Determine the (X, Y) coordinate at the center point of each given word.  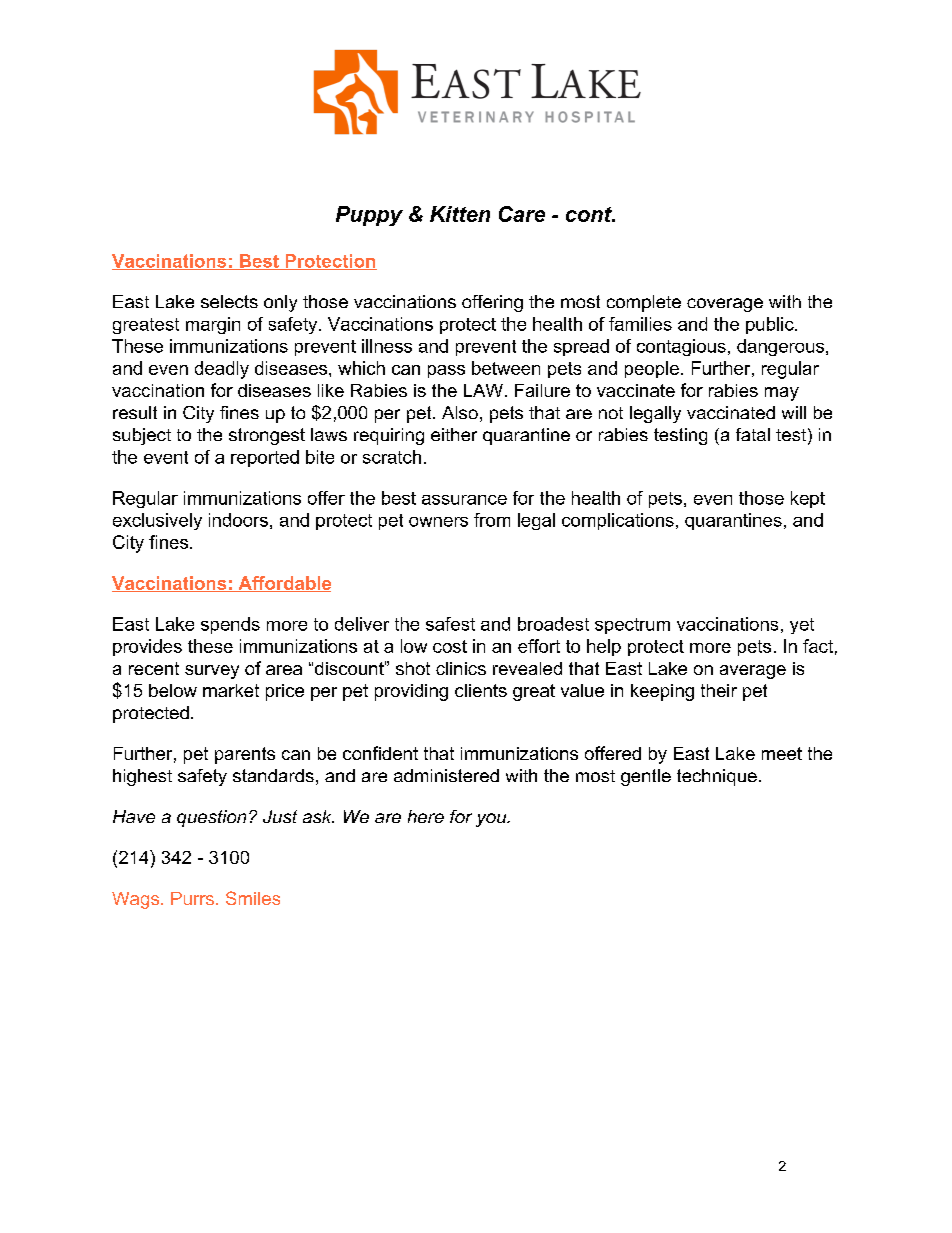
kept (808, 499)
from (492, 520)
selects (229, 301)
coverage (725, 305)
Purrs (192, 898)
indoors (238, 520)
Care (522, 214)
